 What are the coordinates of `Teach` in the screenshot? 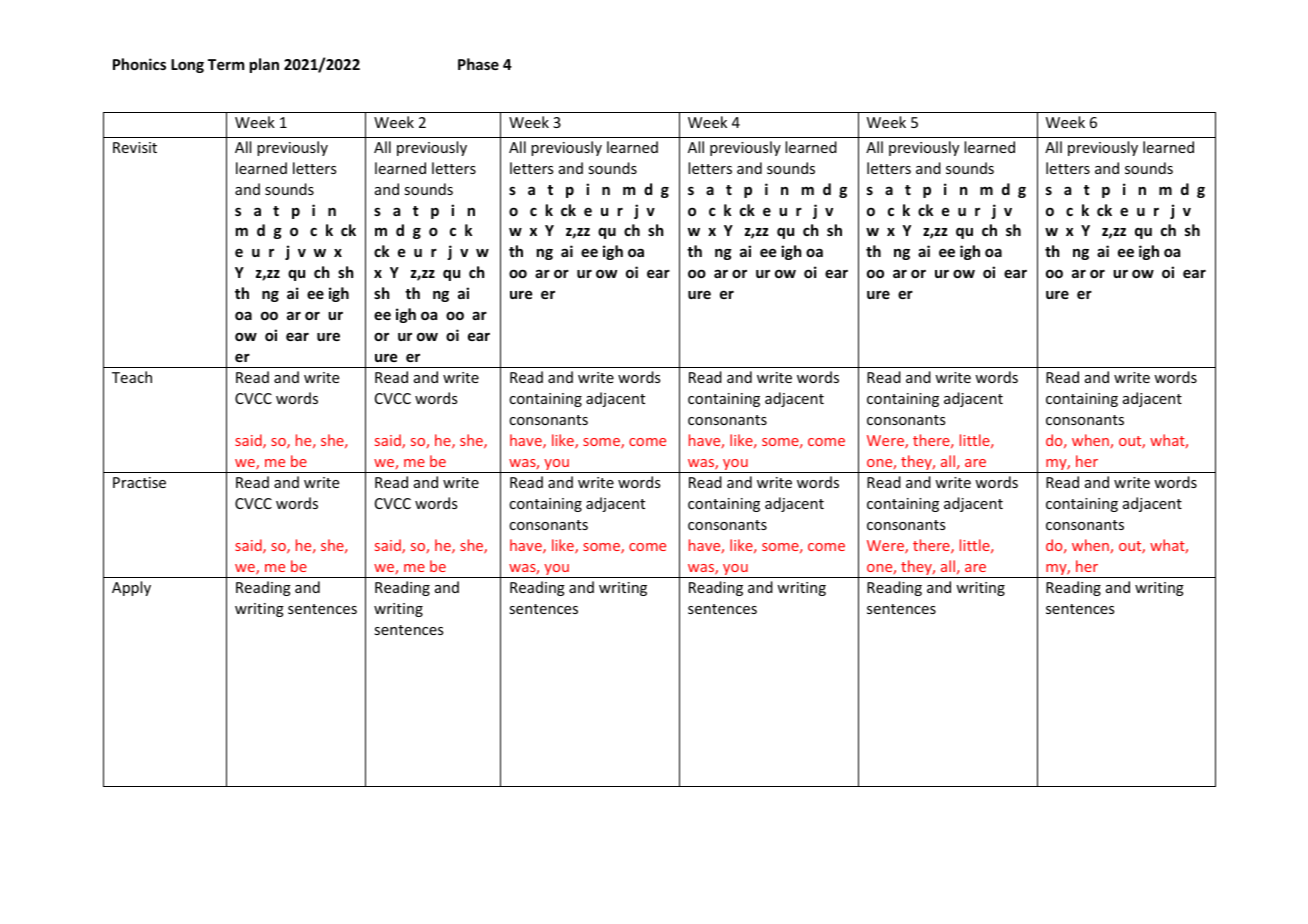 It's located at (132, 377).
